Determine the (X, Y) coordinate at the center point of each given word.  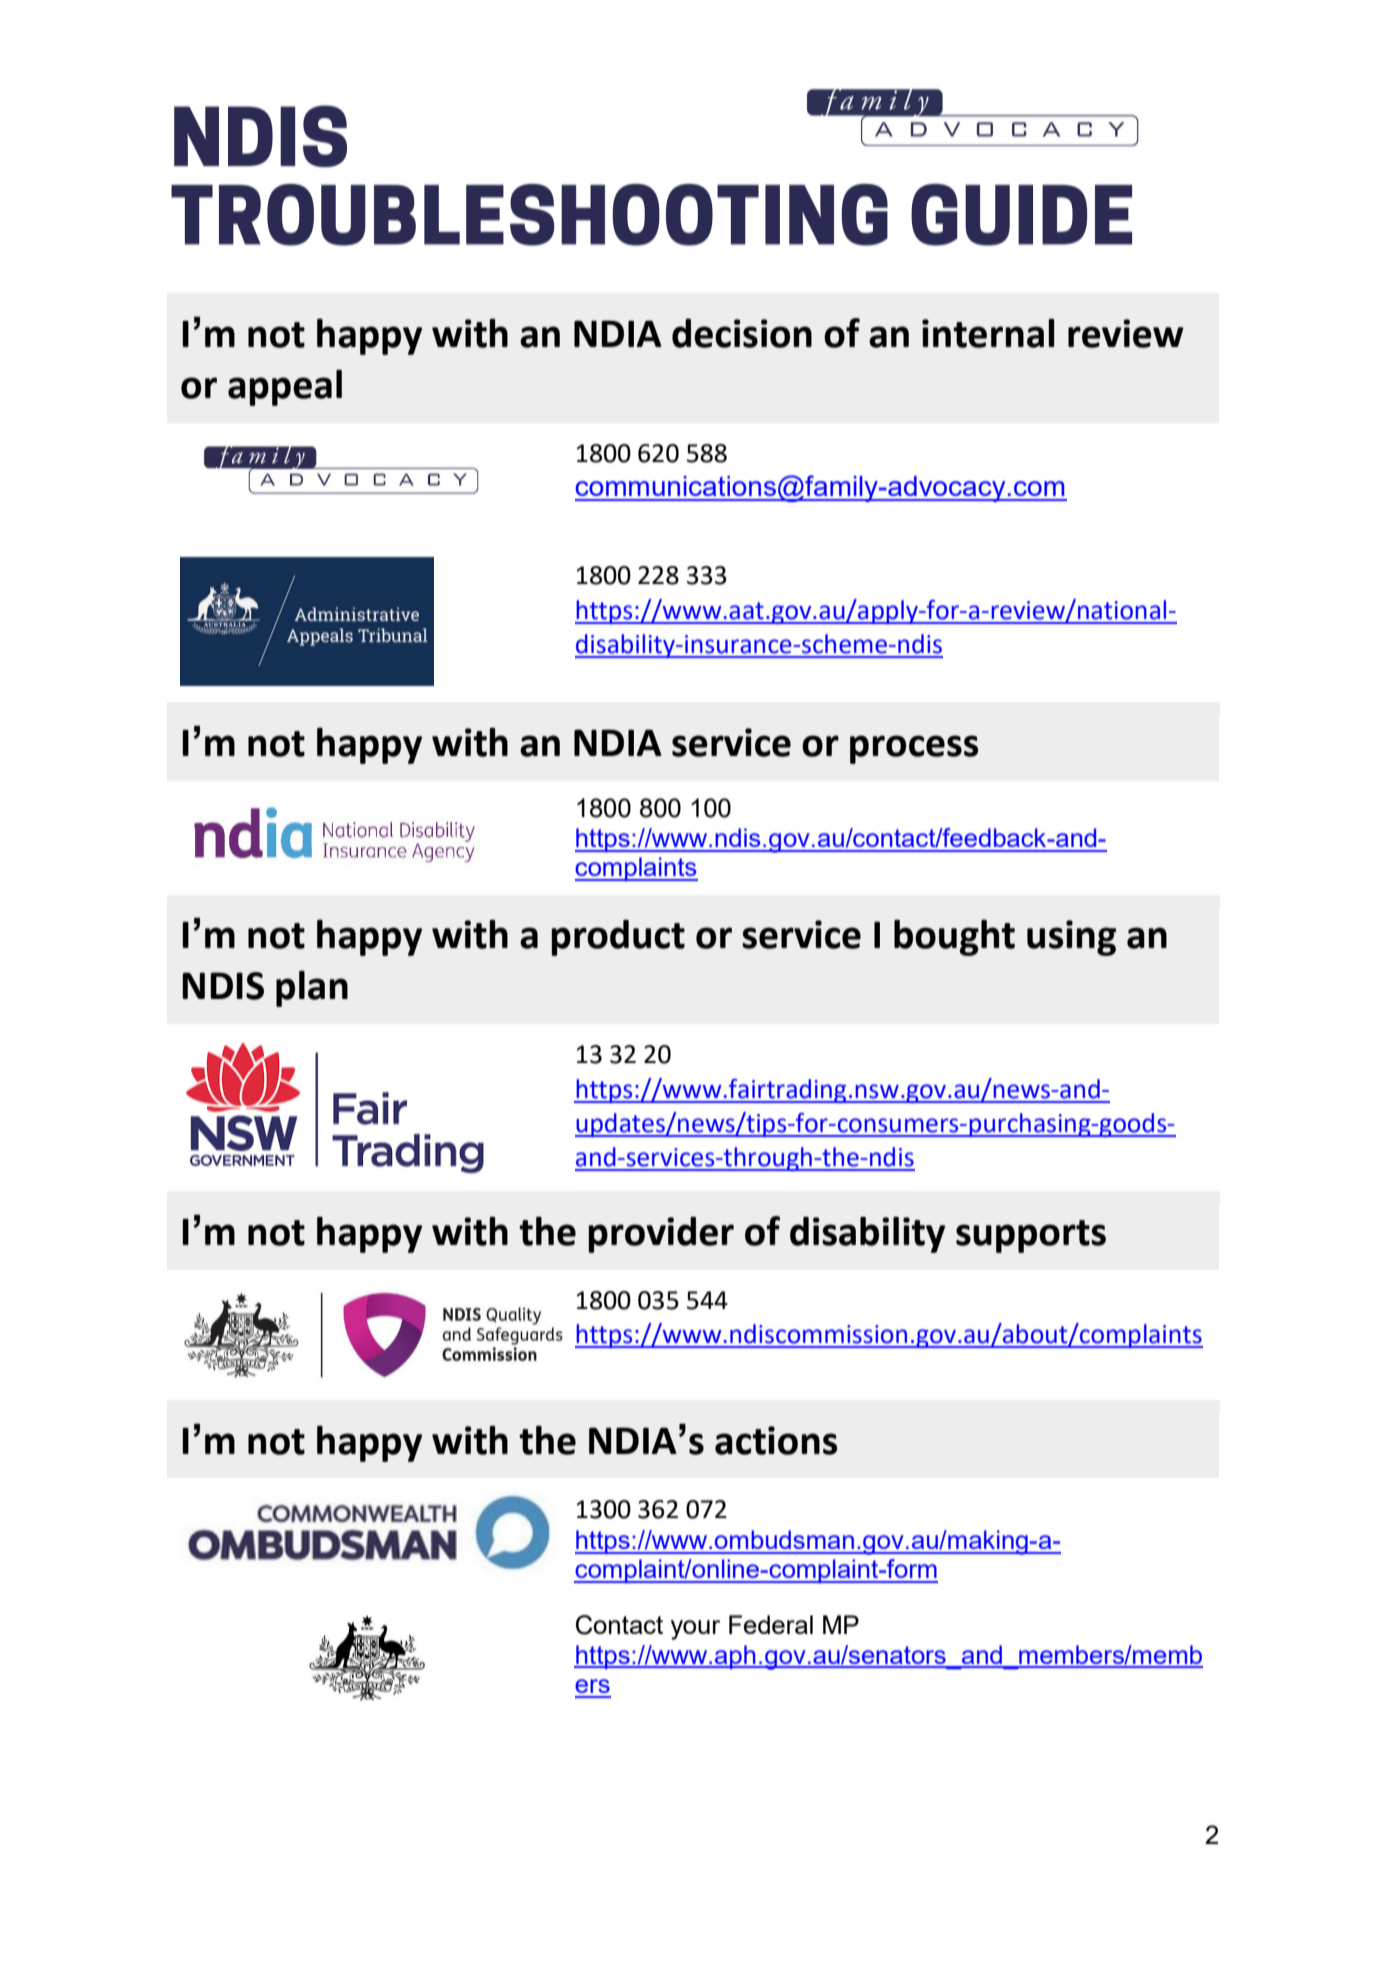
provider (661, 1234)
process (914, 749)
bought (954, 938)
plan (312, 989)
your (695, 1630)
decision (742, 333)
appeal (285, 388)
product (618, 938)
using (1071, 938)
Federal (771, 1624)
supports (1031, 1236)
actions (776, 1440)
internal (988, 333)
